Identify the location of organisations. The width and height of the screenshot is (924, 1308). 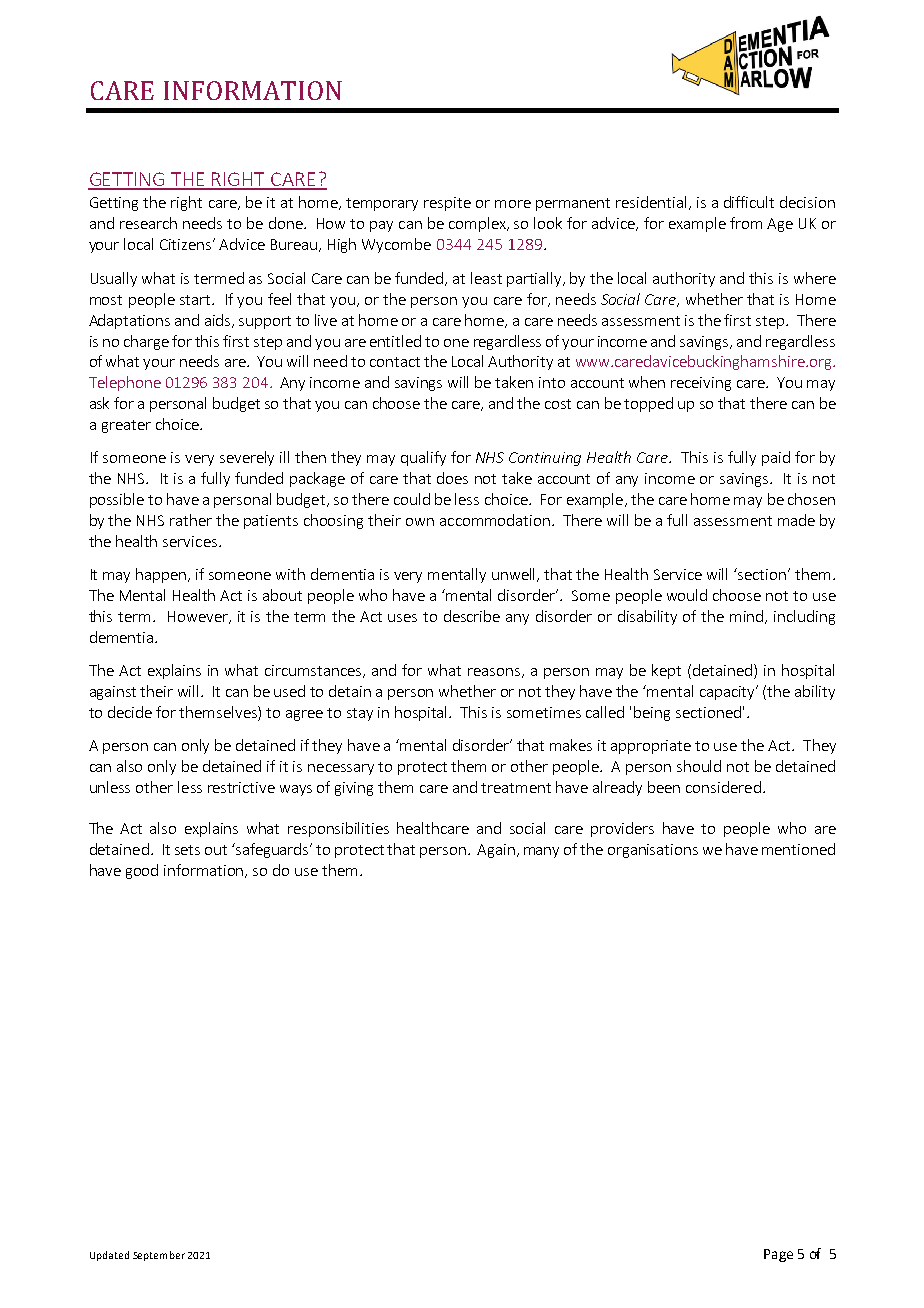
(653, 851).
